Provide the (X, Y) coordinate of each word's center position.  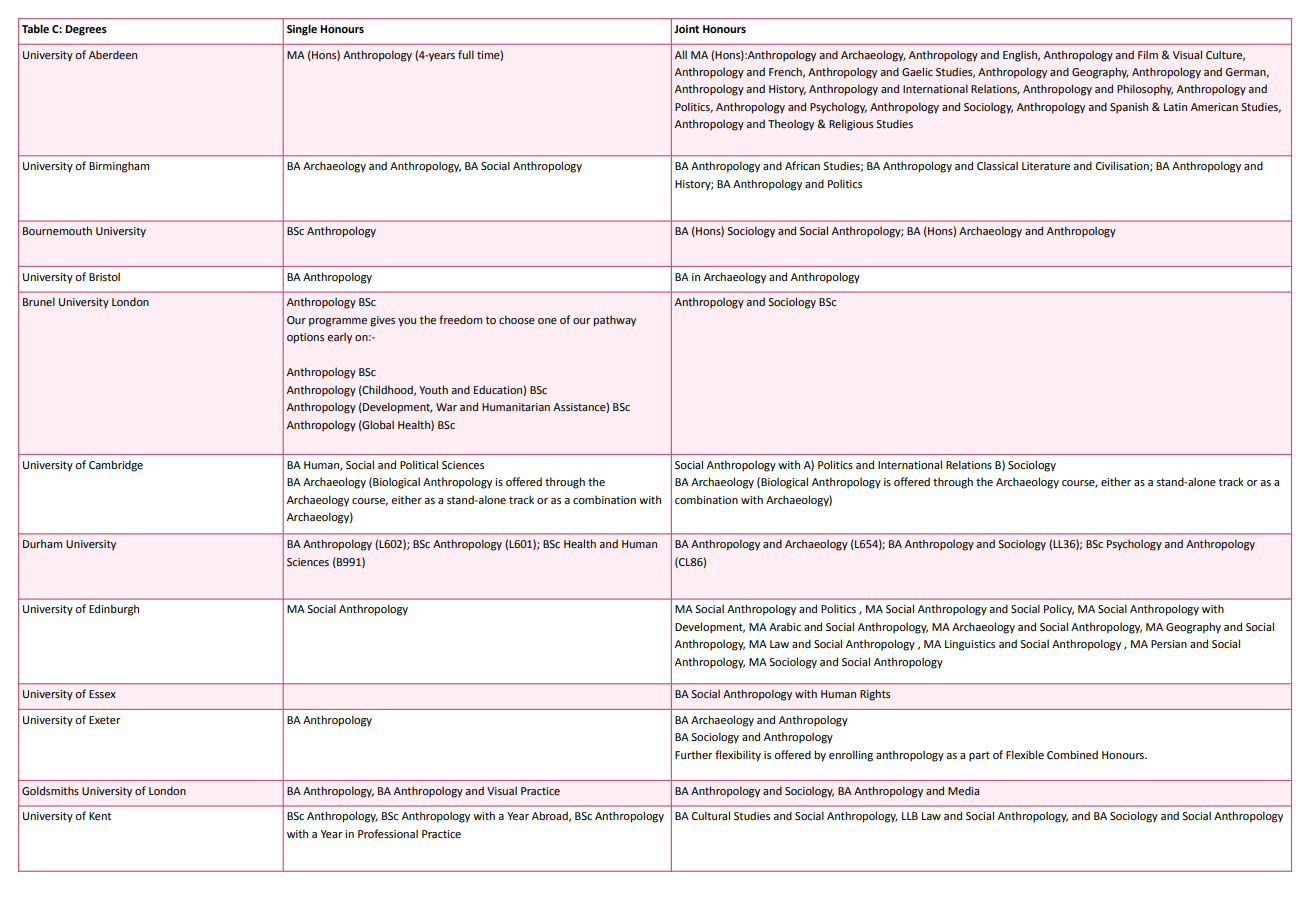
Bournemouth (57, 230)
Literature (1046, 166)
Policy (1059, 610)
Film (1148, 54)
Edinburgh (114, 610)
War (446, 407)
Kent (100, 816)
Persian (1169, 644)
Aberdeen (113, 54)
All (681, 54)
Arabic (785, 626)
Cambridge (116, 466)
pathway (615, 321)
